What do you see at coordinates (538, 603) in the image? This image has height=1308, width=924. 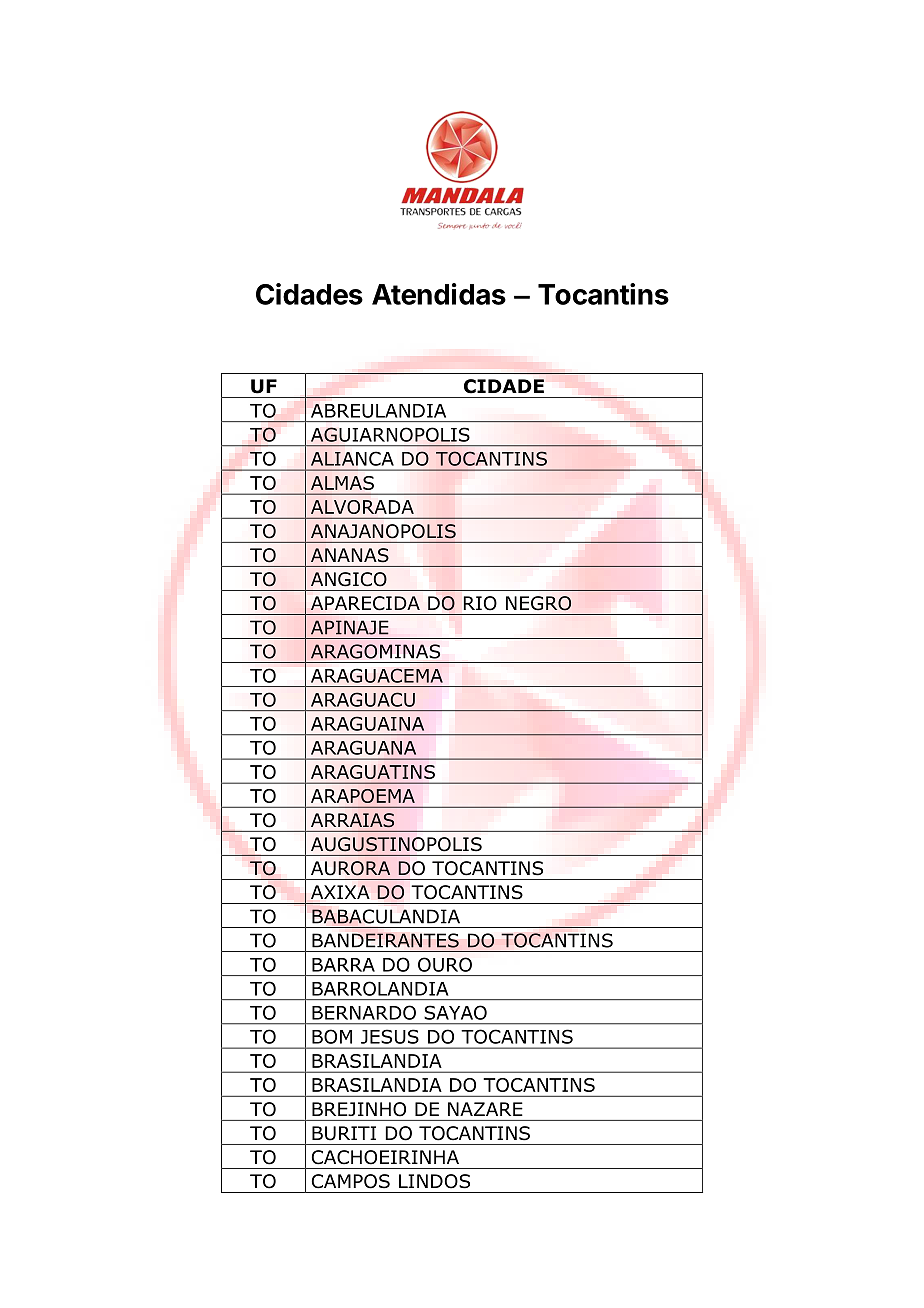 I see `NEGRO` at bounding box center [538, 603].
